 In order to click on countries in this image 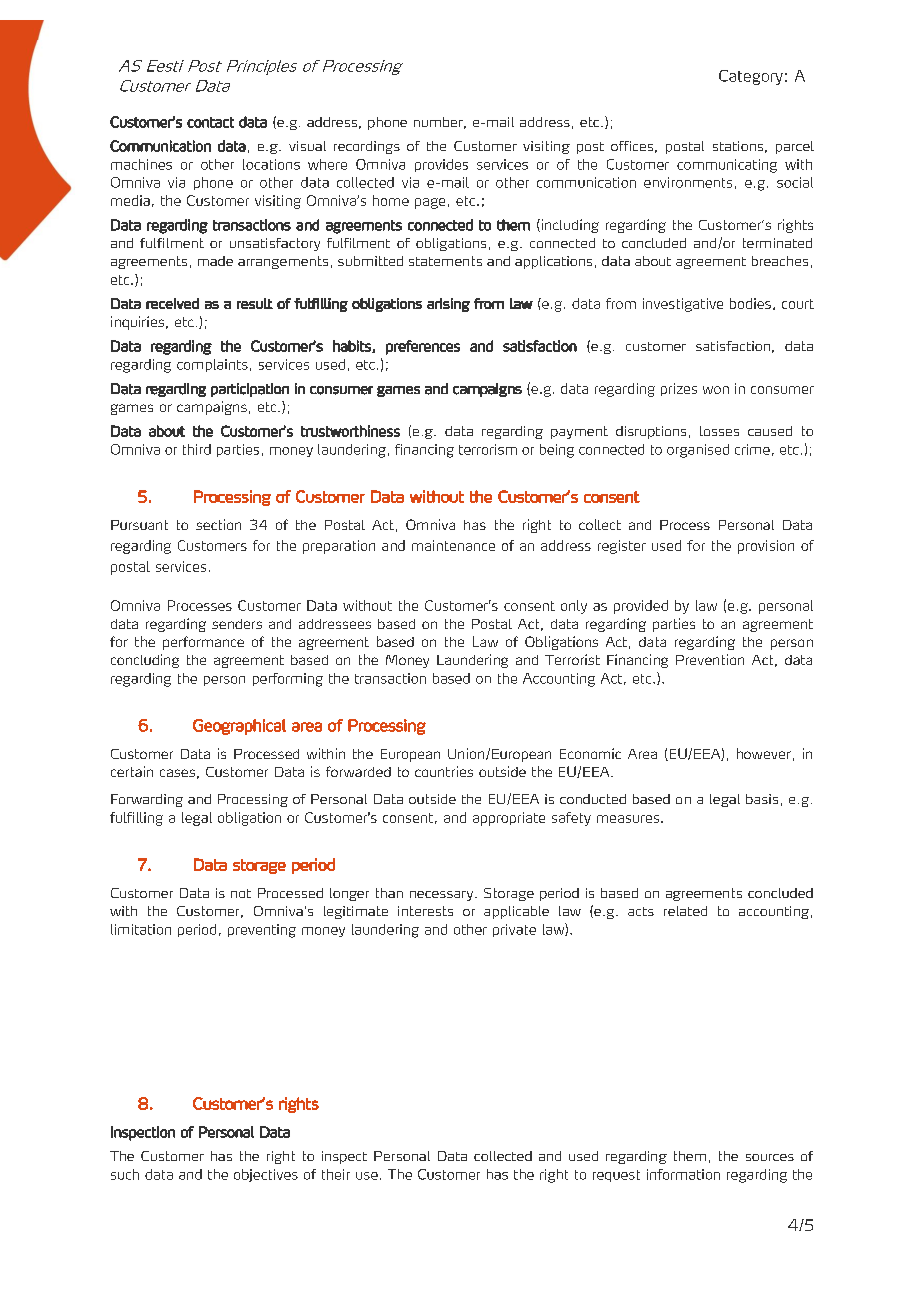, I will do `click(444, 771)`.
